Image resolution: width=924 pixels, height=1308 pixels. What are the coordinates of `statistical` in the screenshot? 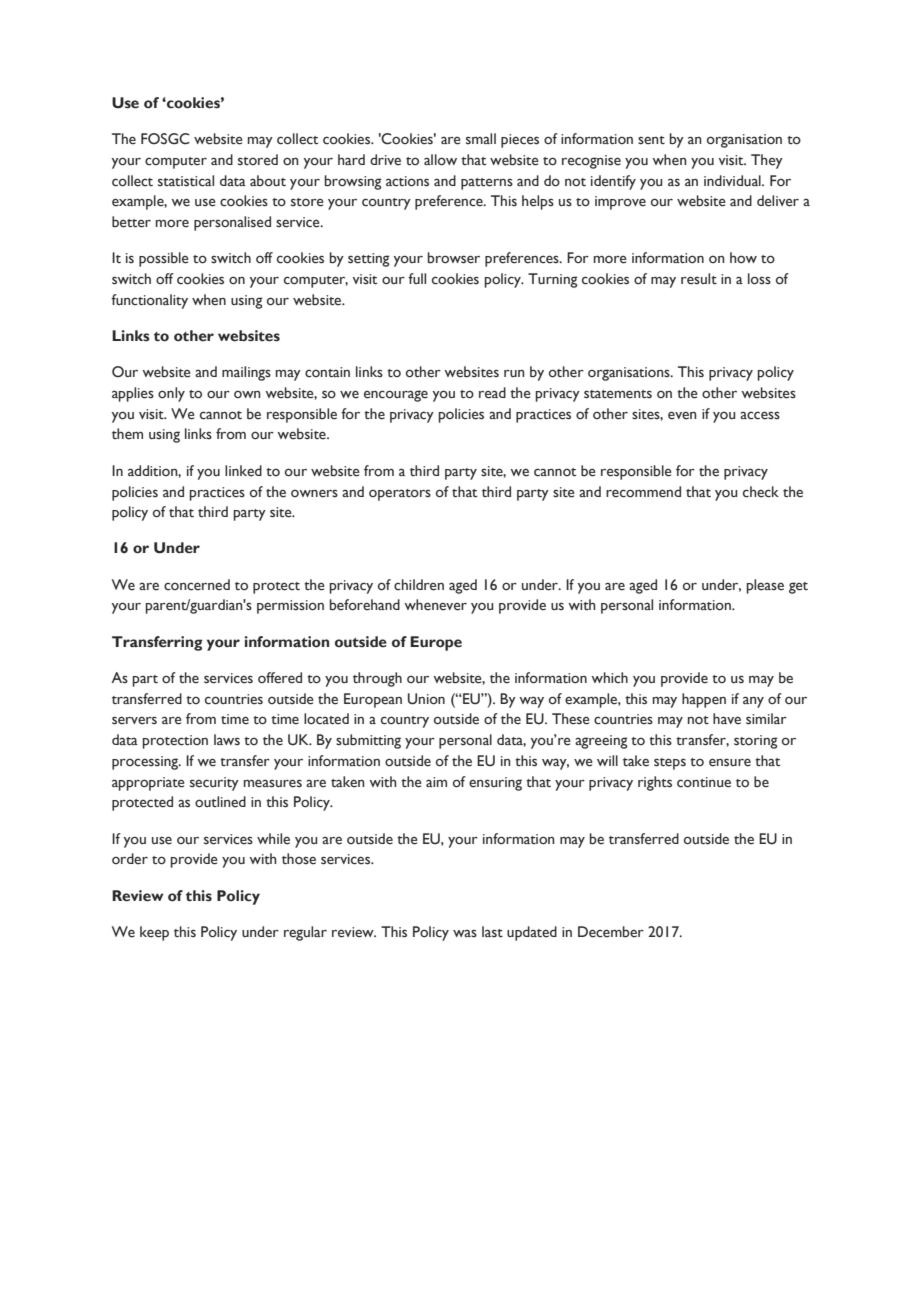 It's located at (186, 181).
